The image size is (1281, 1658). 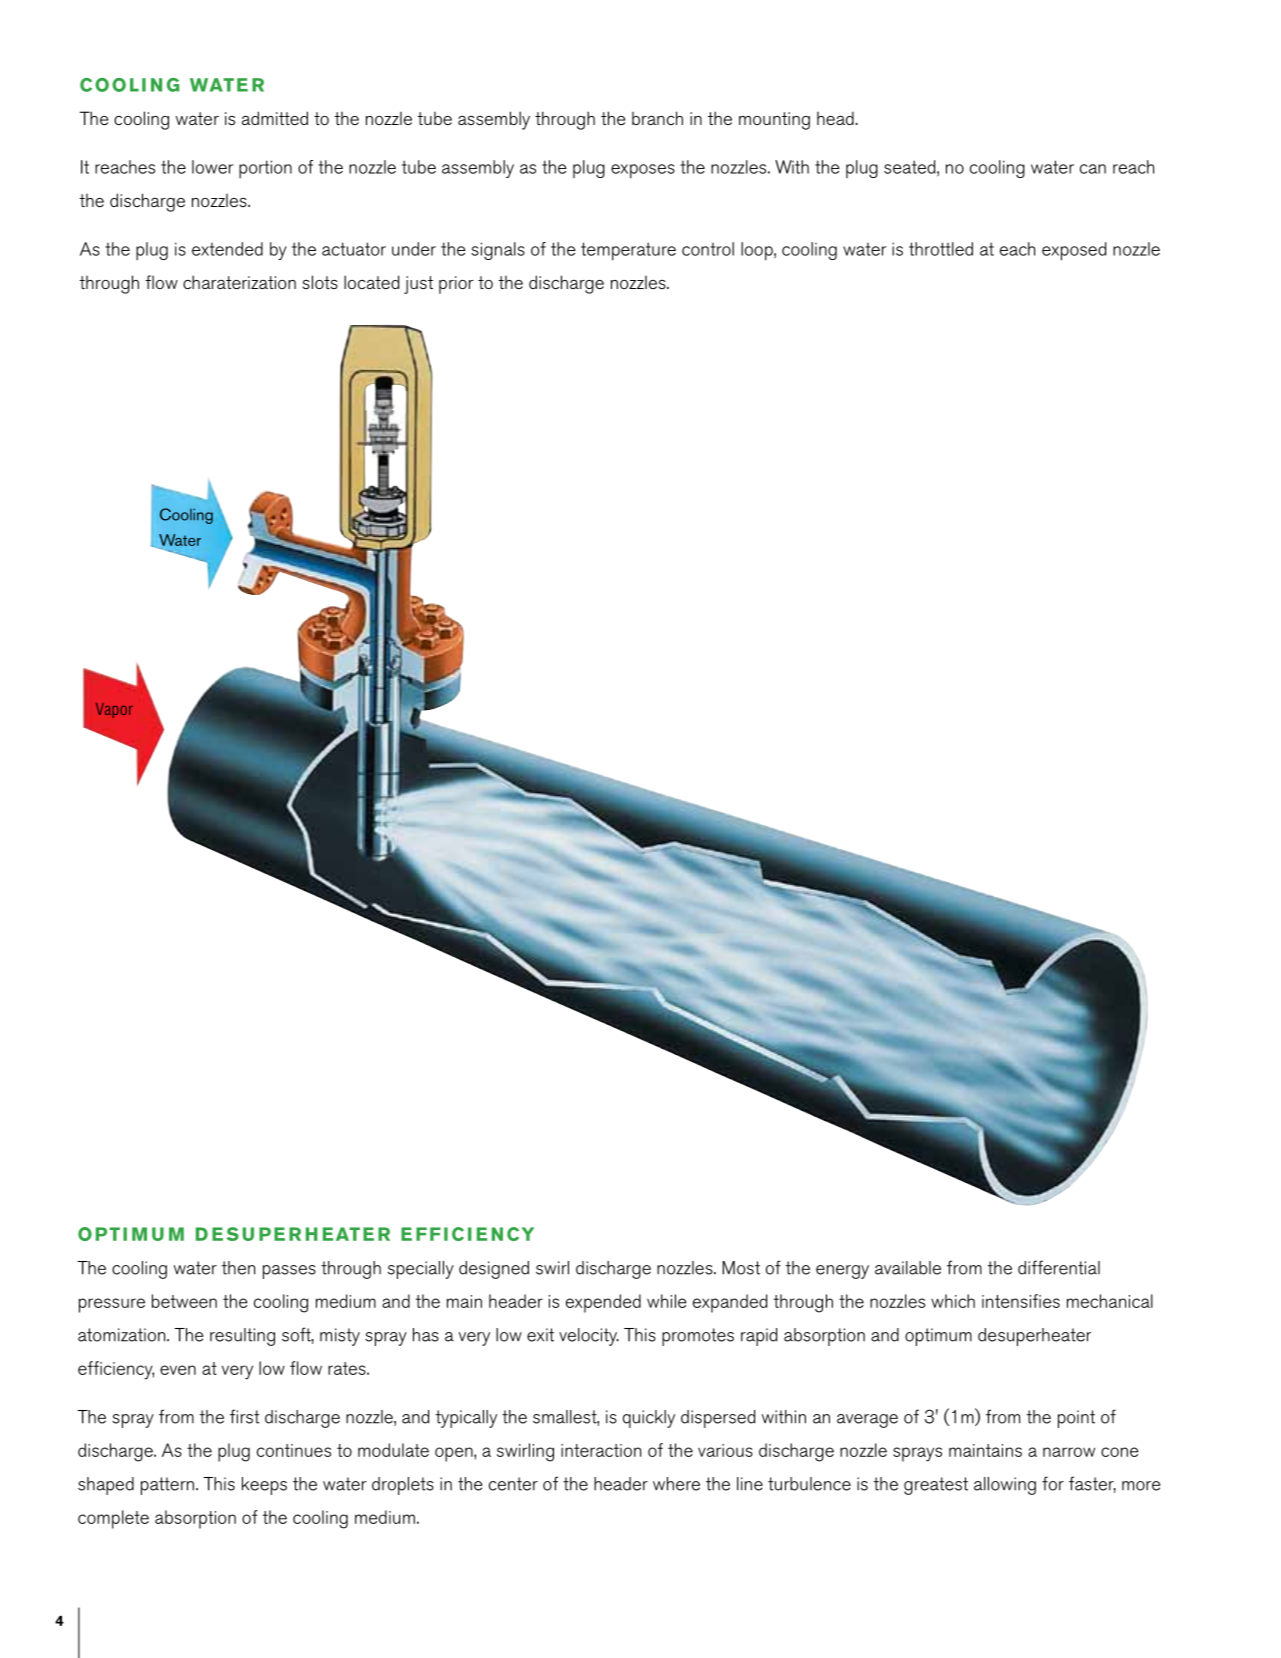 I want to click on lower, so click(x=212, y=167).
